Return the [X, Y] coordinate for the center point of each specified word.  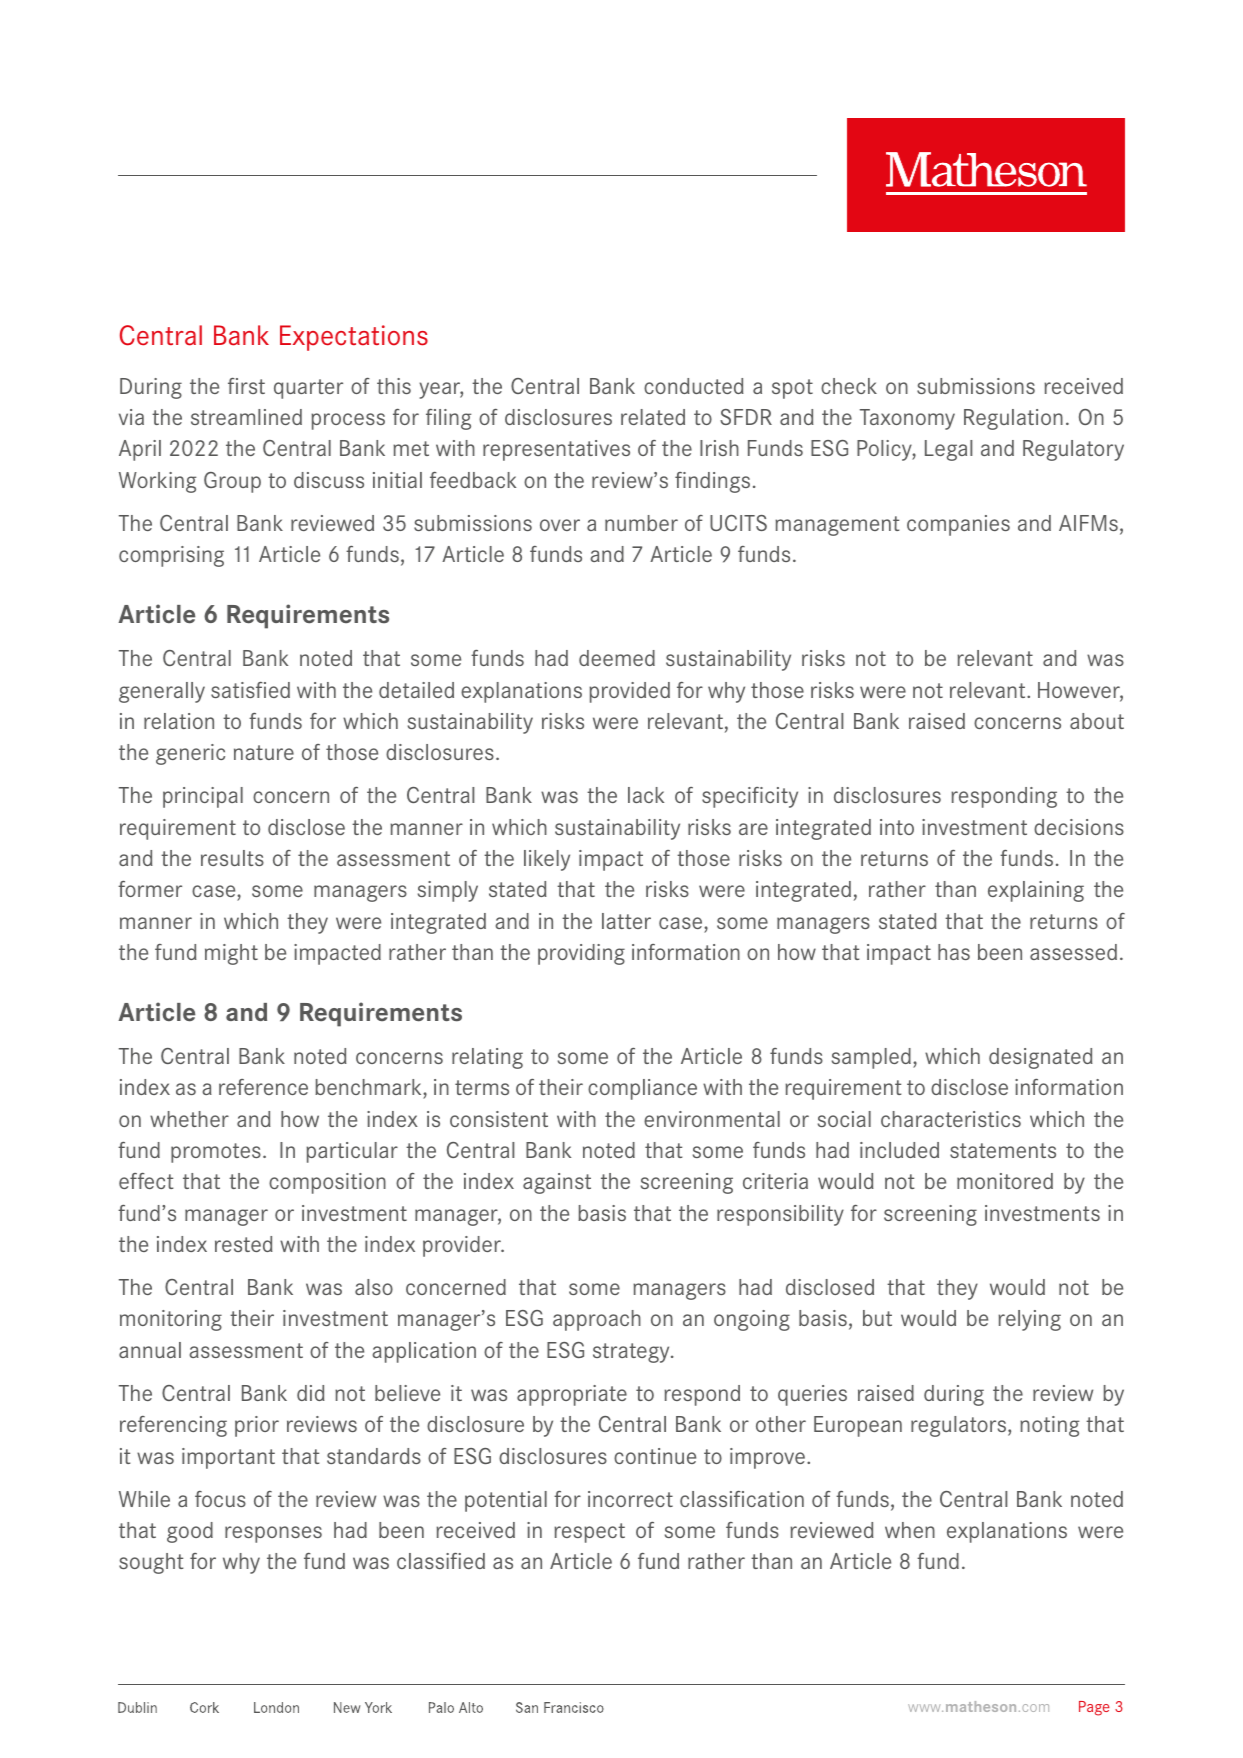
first [246, 386]
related [653, 417]
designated [1041, 1058]
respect [589, 1533]
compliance [642, 1089]
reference [263, 1087]
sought [151, 1563]
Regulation [1013, 419]
